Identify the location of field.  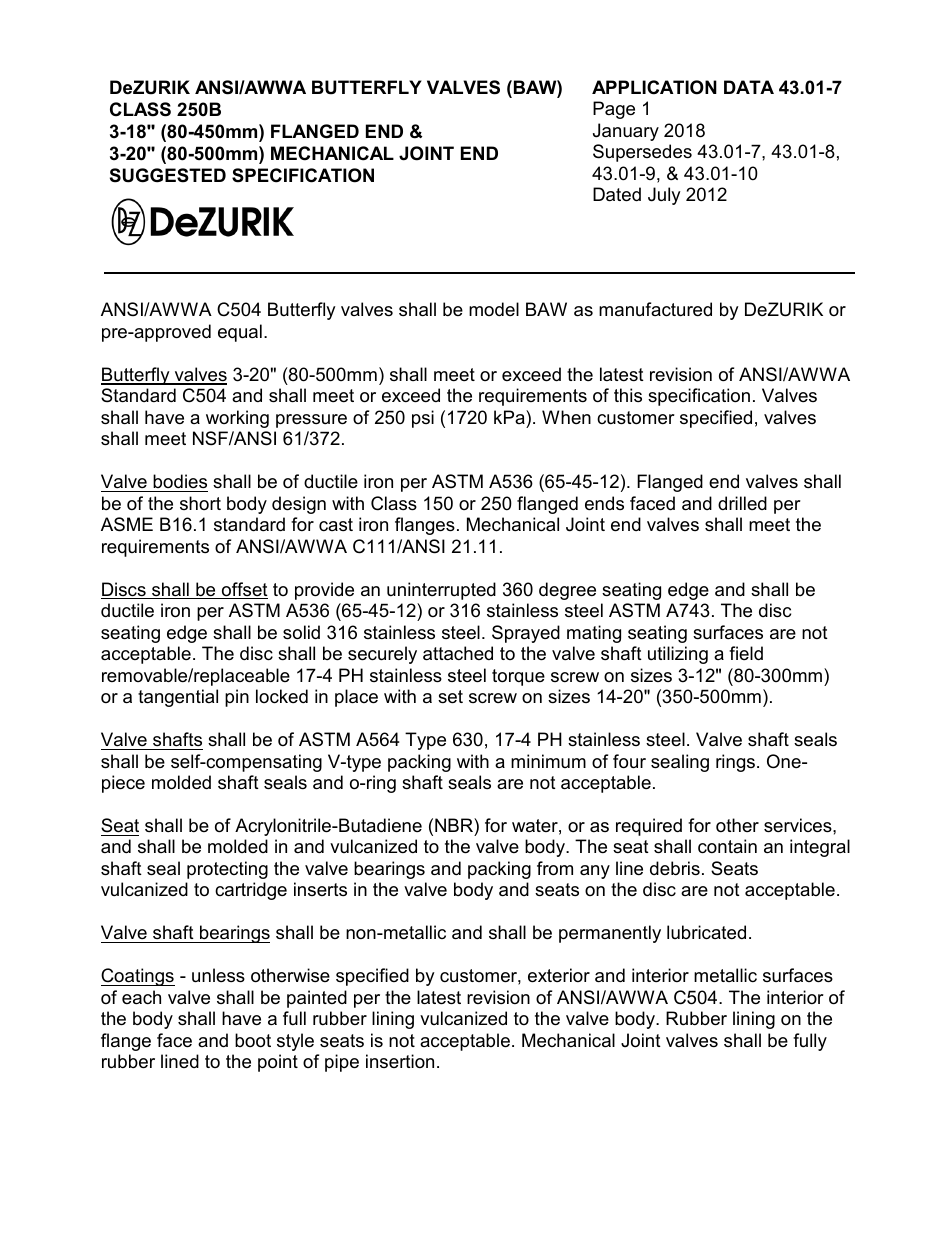
(746, 653).
